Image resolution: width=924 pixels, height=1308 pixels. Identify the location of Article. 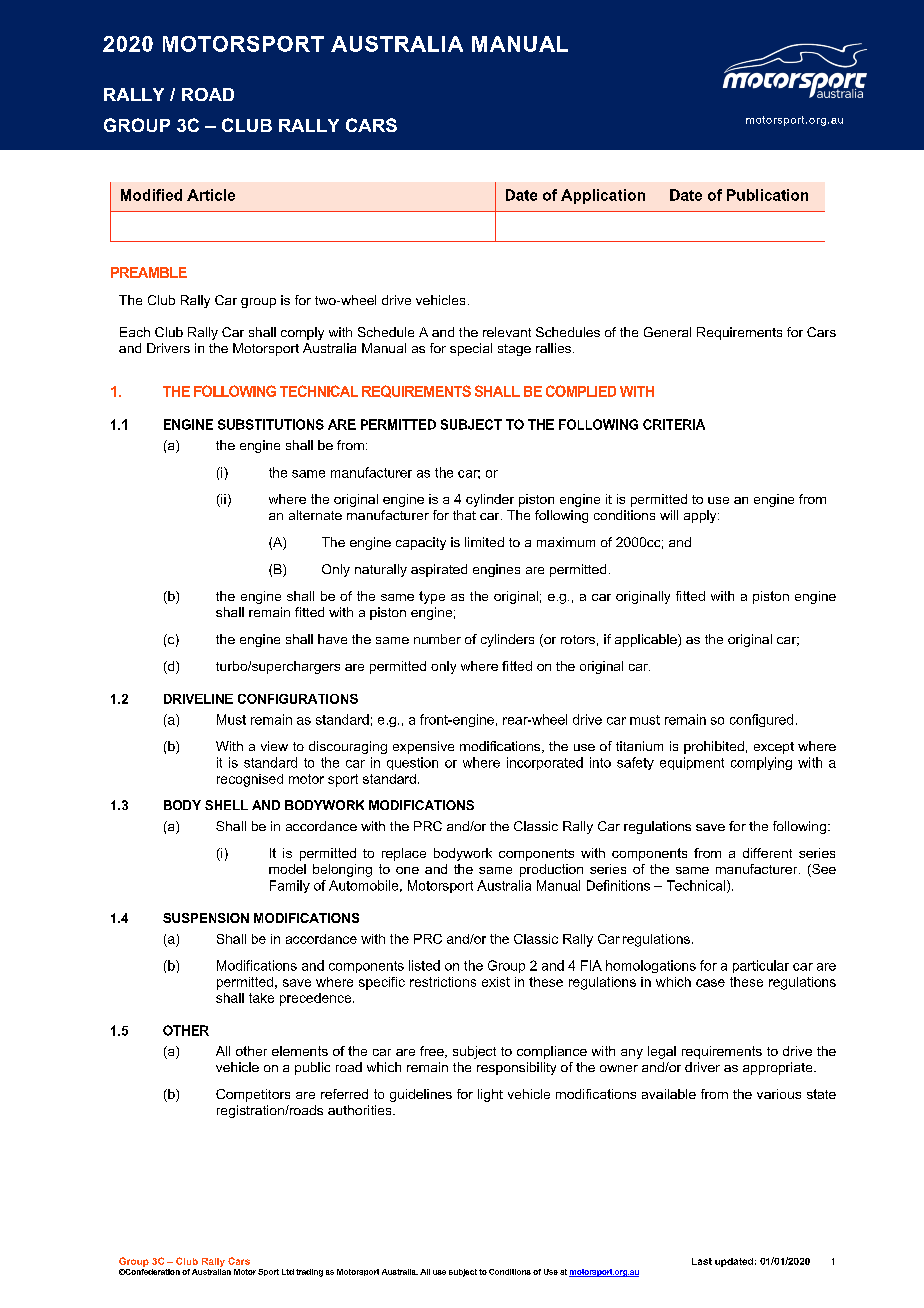
(211, 195).
